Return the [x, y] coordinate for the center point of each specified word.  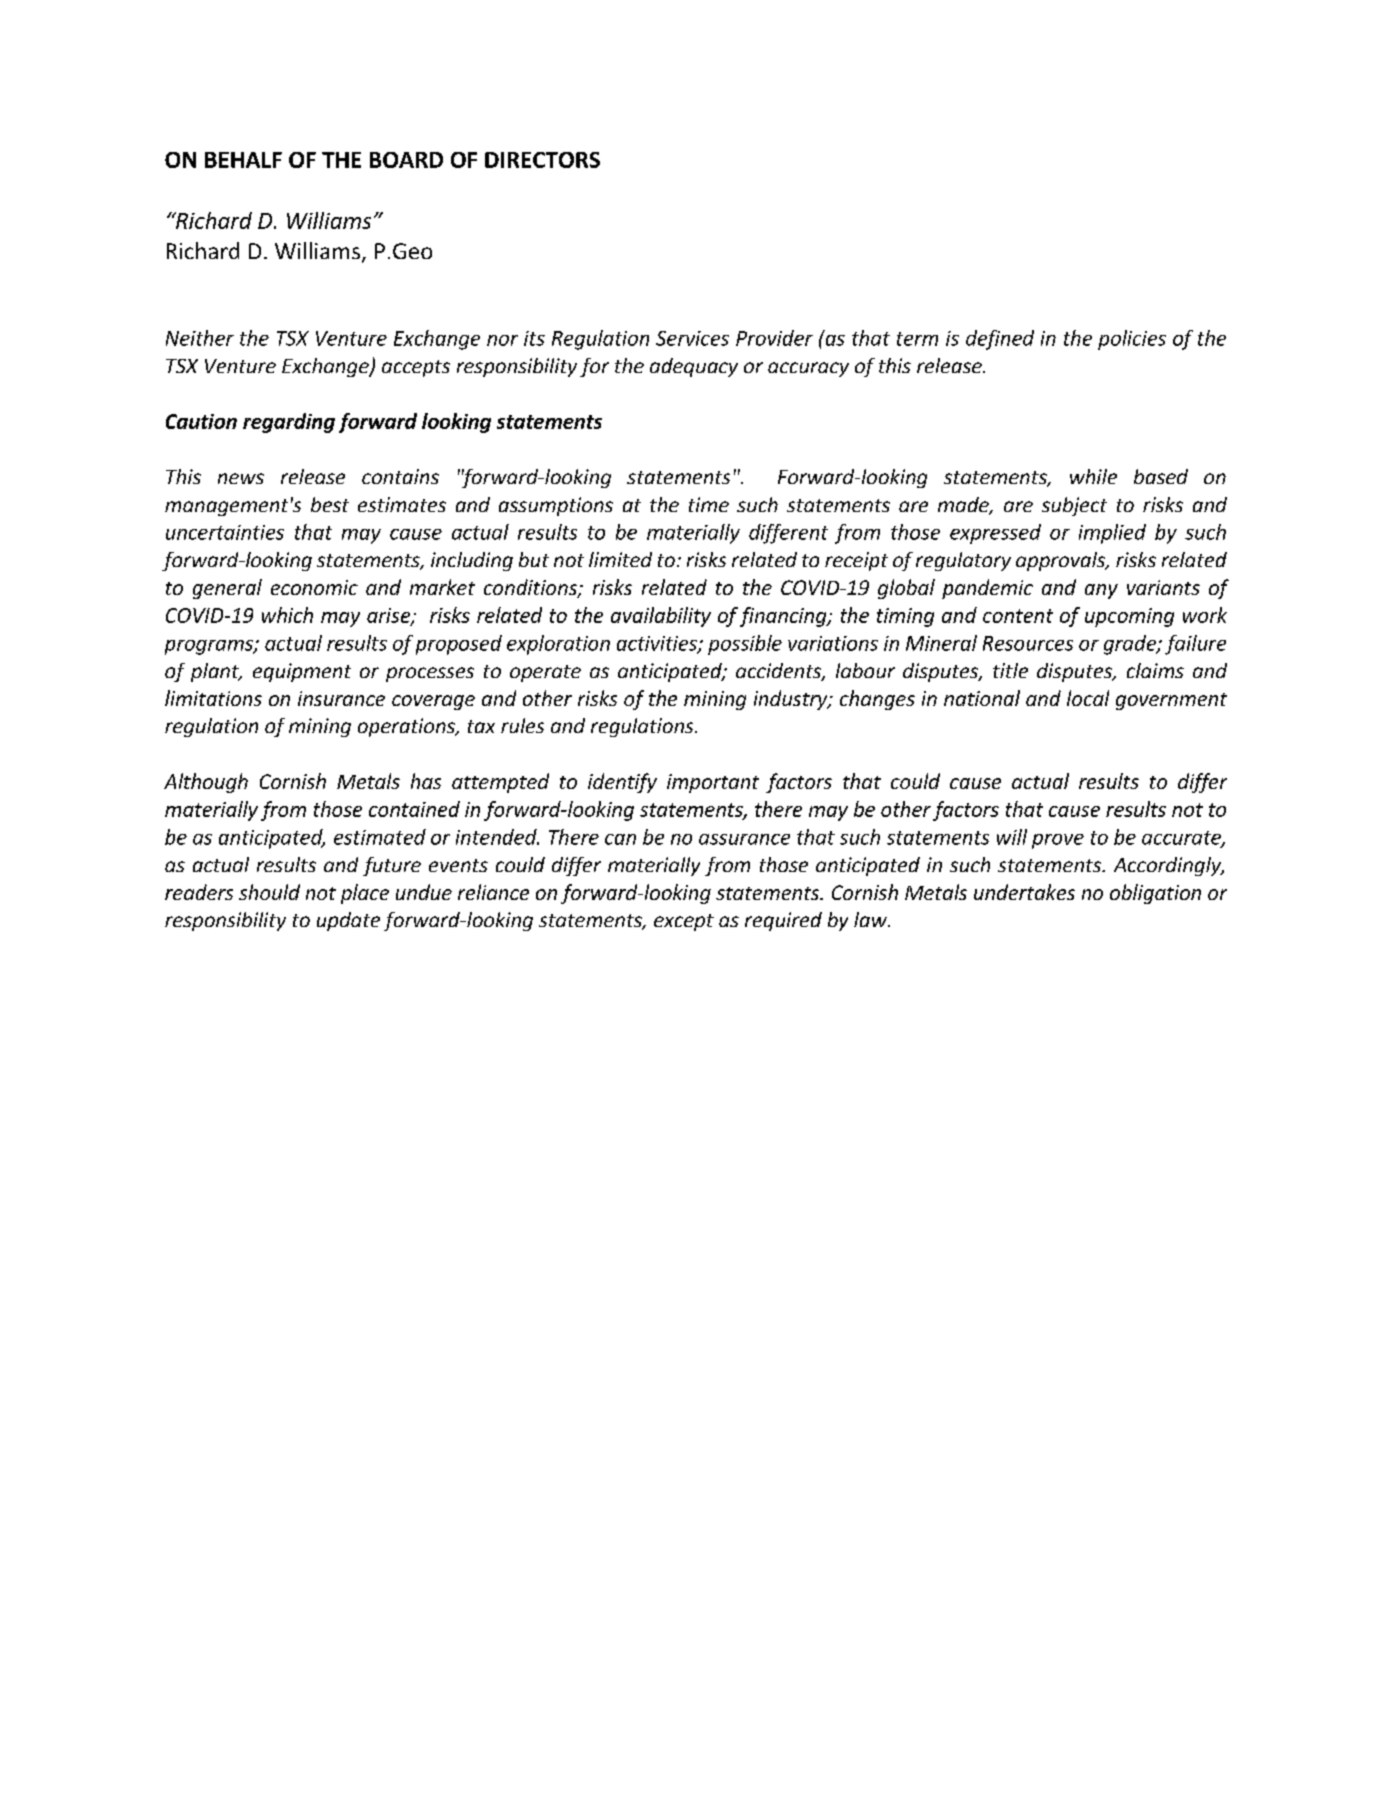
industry [792, 700]
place [365, 894]
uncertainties [225, 532]
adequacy [694, 367]
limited [620, 559]
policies [1132, 340]
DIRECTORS [542, 160]
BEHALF [243, 160]
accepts [416, 368]
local [1088, 698]
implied [1112, 534]
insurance [341, 698]
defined [1000, 340]
